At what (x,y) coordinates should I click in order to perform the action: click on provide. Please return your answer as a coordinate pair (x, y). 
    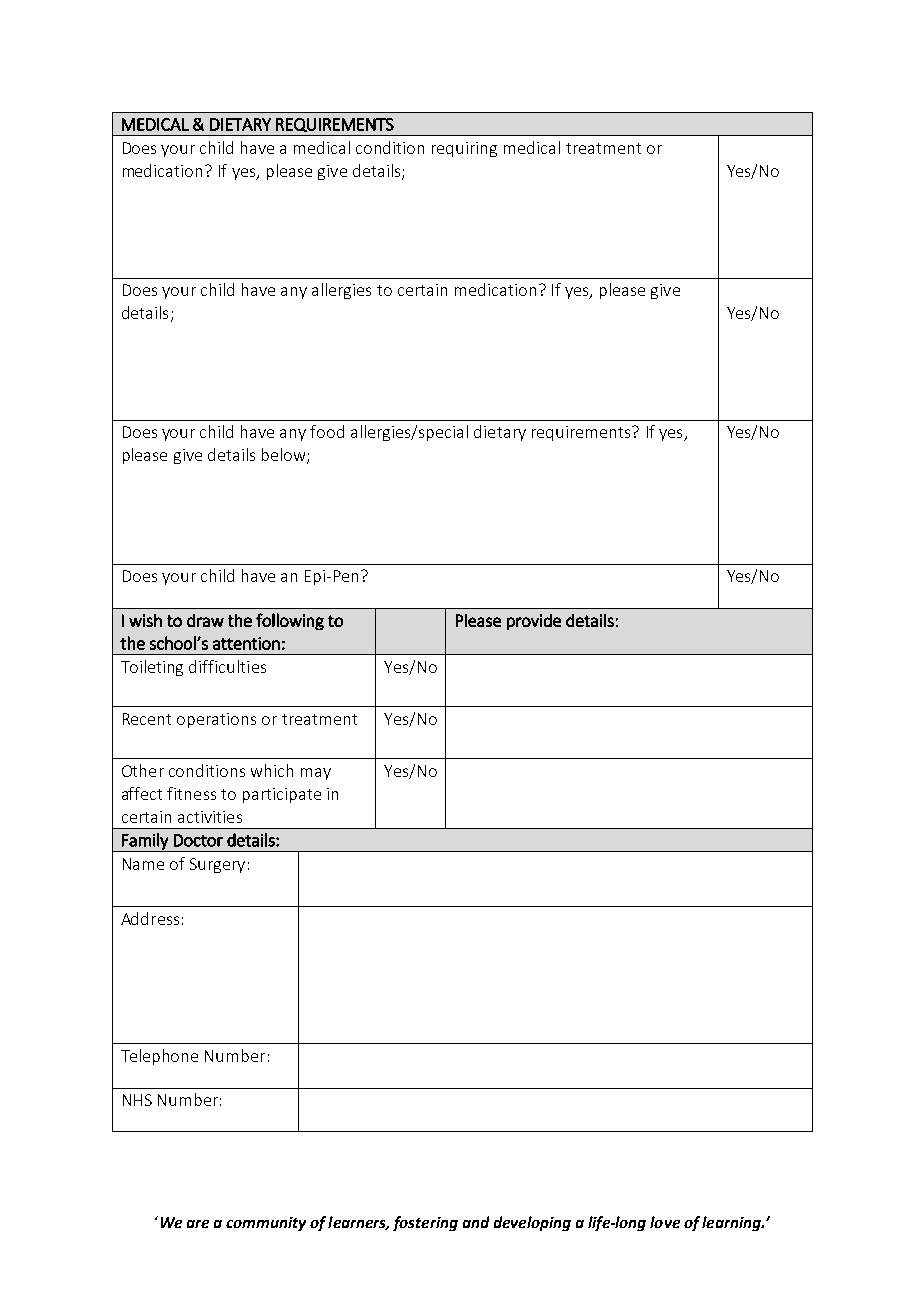
    Looking at the image, I should click on (534, 622).
